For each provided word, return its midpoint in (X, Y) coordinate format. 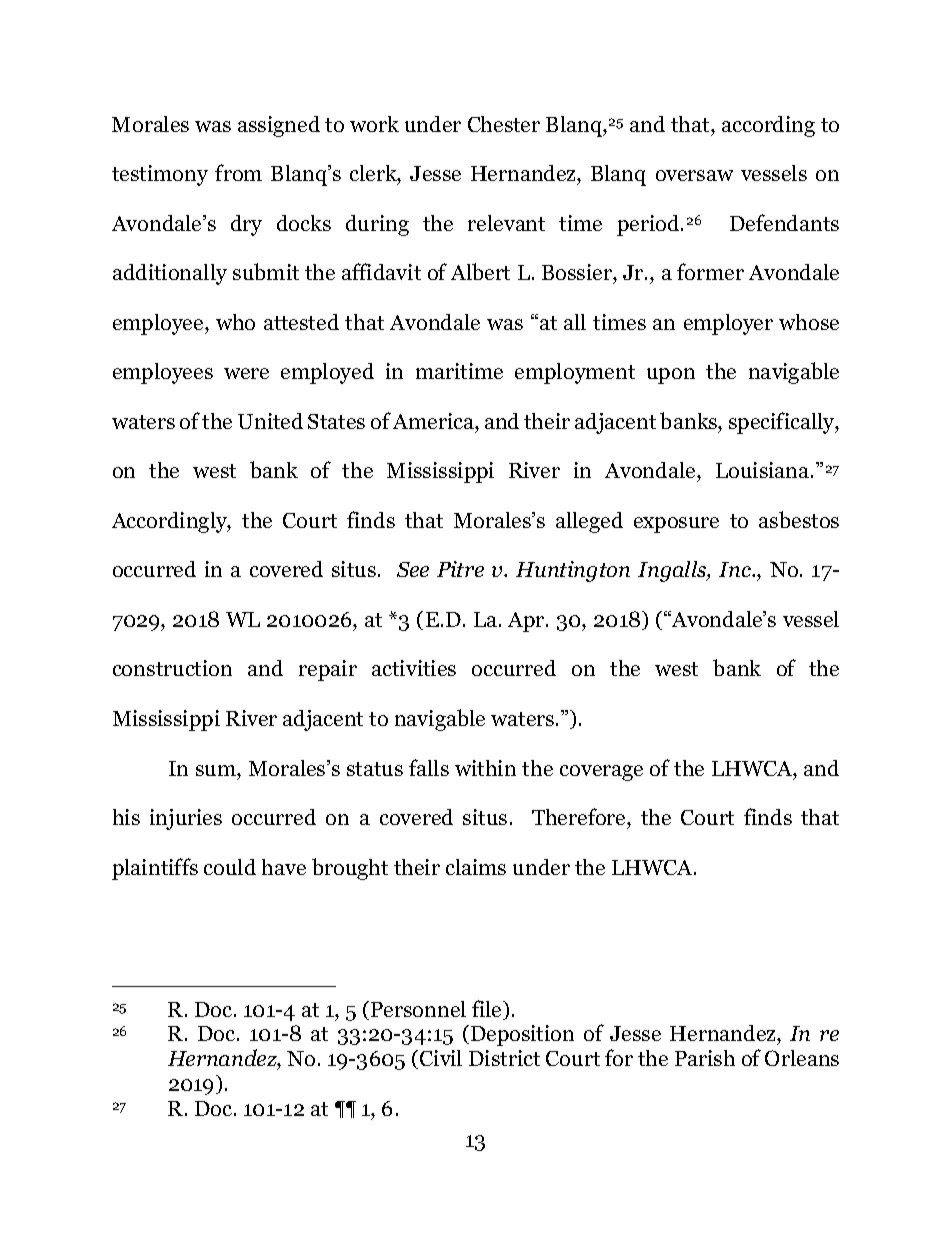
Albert (480, 271)
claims (476, 867)
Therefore (580, 816)
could (230, 867)
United (270, 421)
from (238, 172)
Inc (736, 569)
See (413, 569)
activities (414, 668)
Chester (504, 124)
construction (172, 668)
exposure (676, 525)
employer (728, 324)
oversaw (694, 175)
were (246, 373)
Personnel (418, 1009)
